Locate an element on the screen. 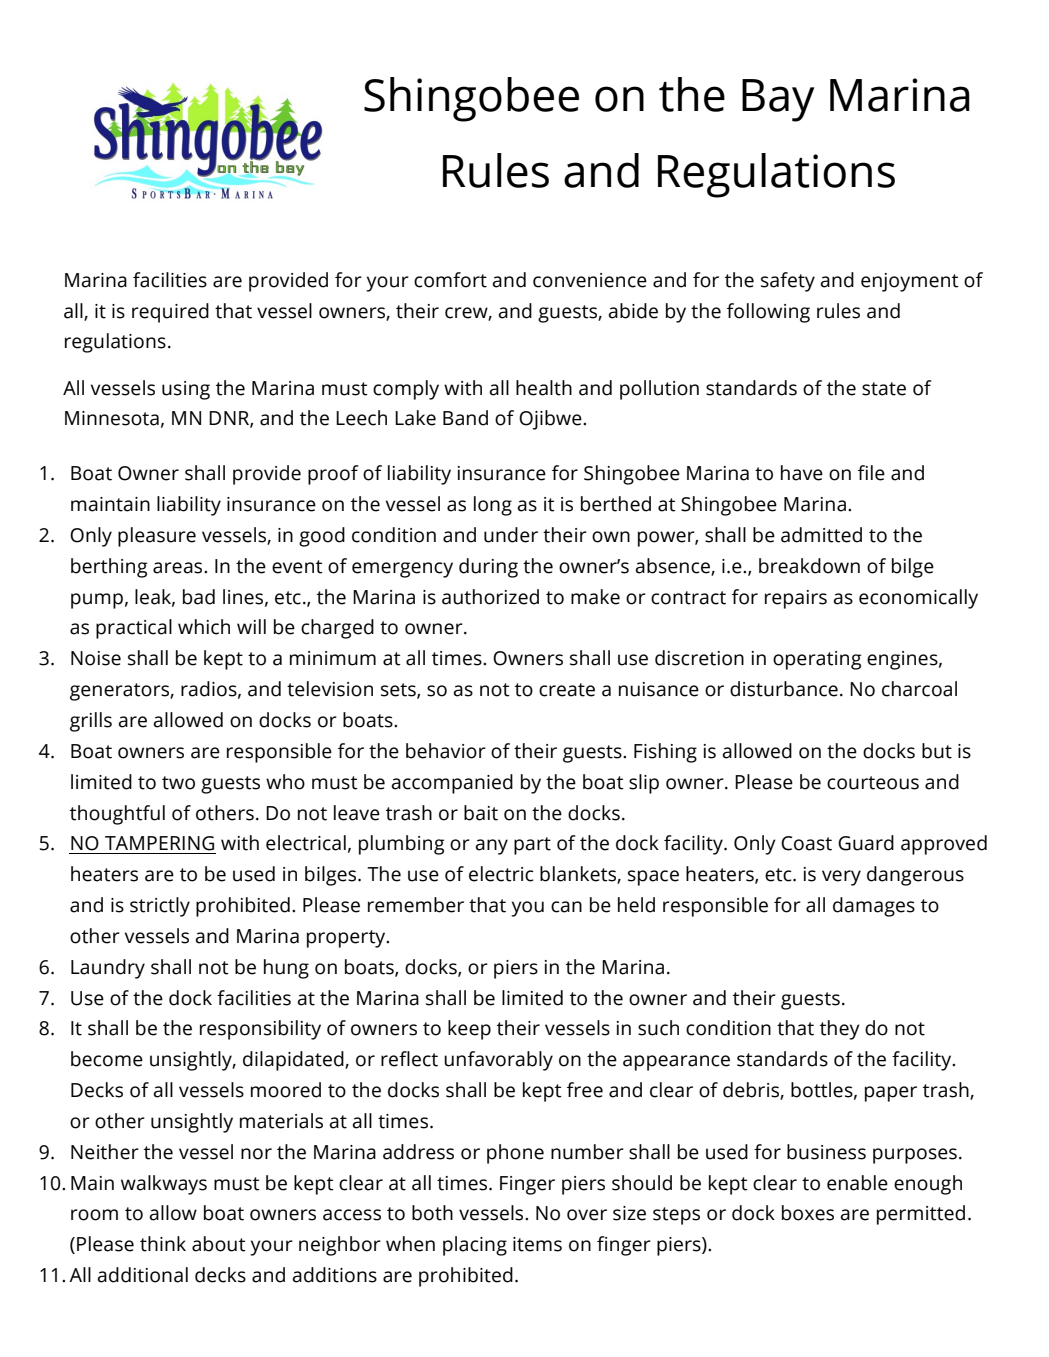 Image resolution: width=1049 pixels, height=1357 pixels. boxes is located at coordinates (808, 1213).
